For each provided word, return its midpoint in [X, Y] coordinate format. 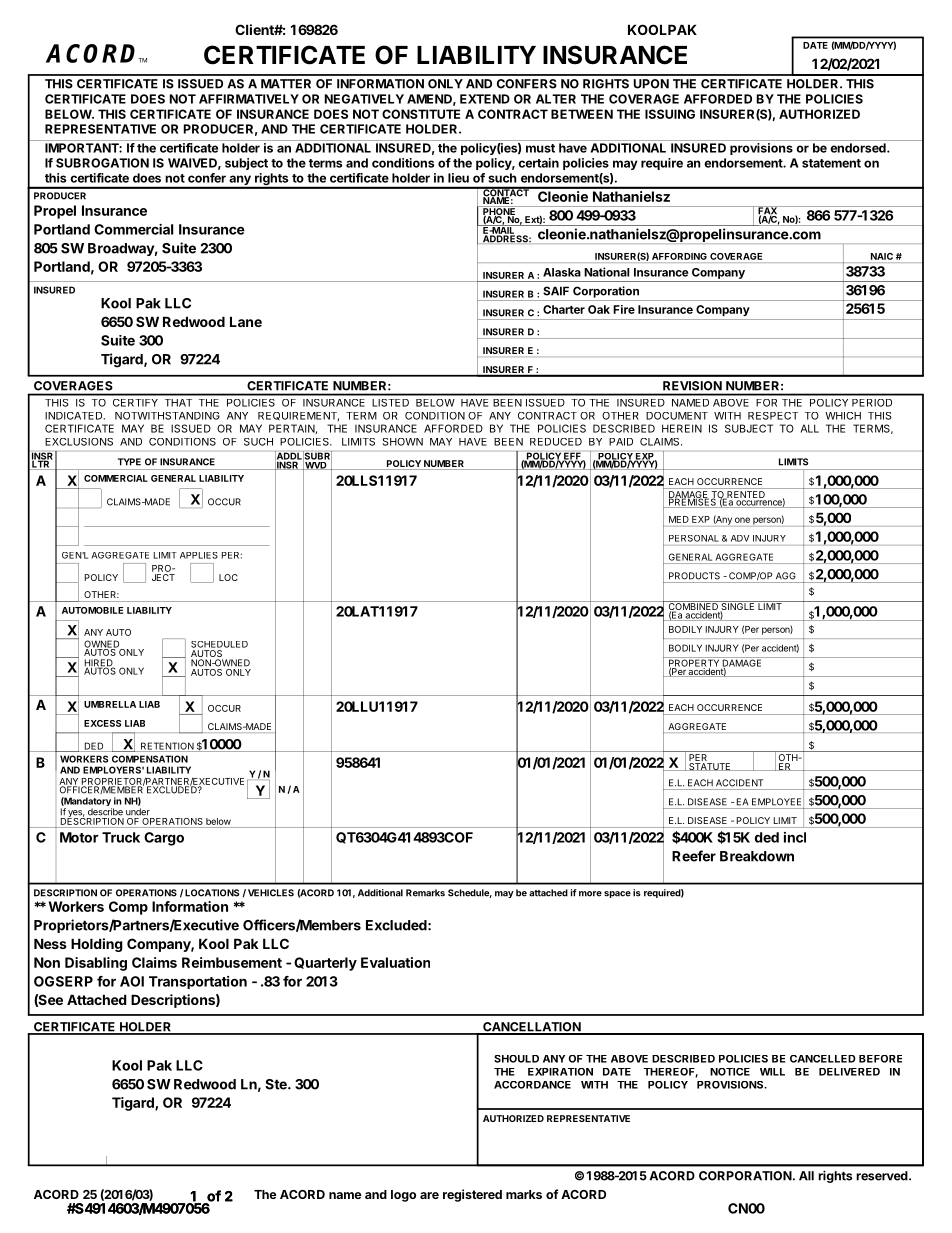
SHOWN [403, 442]
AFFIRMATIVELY [249, 99]
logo [403, 1196]
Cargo [164, 839]
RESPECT [773, 416]
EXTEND [485, 99]
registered [472, 1195]
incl [795, 837]
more [590, 894]
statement [831, 163]
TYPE [129, 462]
